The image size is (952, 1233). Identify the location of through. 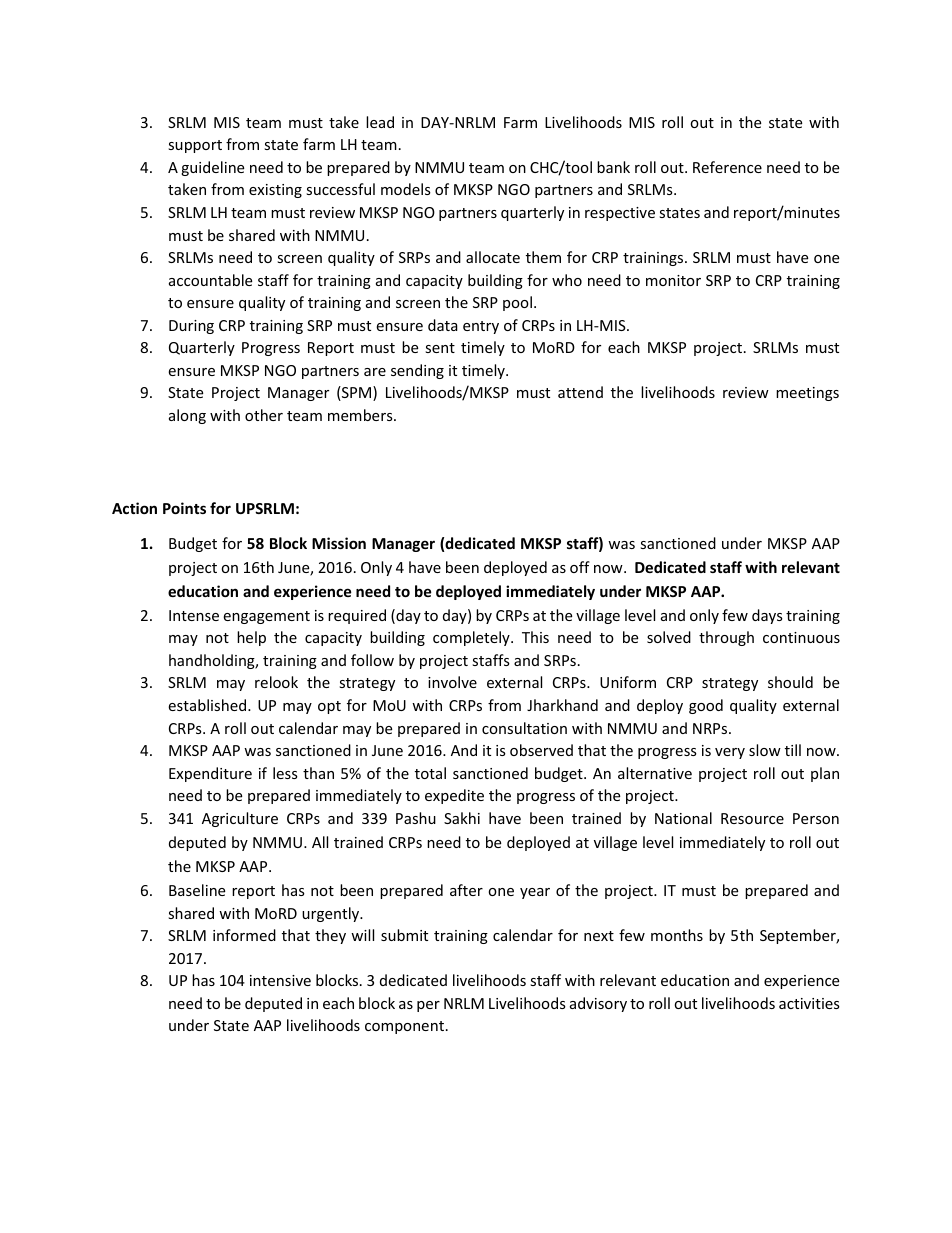
(726, 638).
